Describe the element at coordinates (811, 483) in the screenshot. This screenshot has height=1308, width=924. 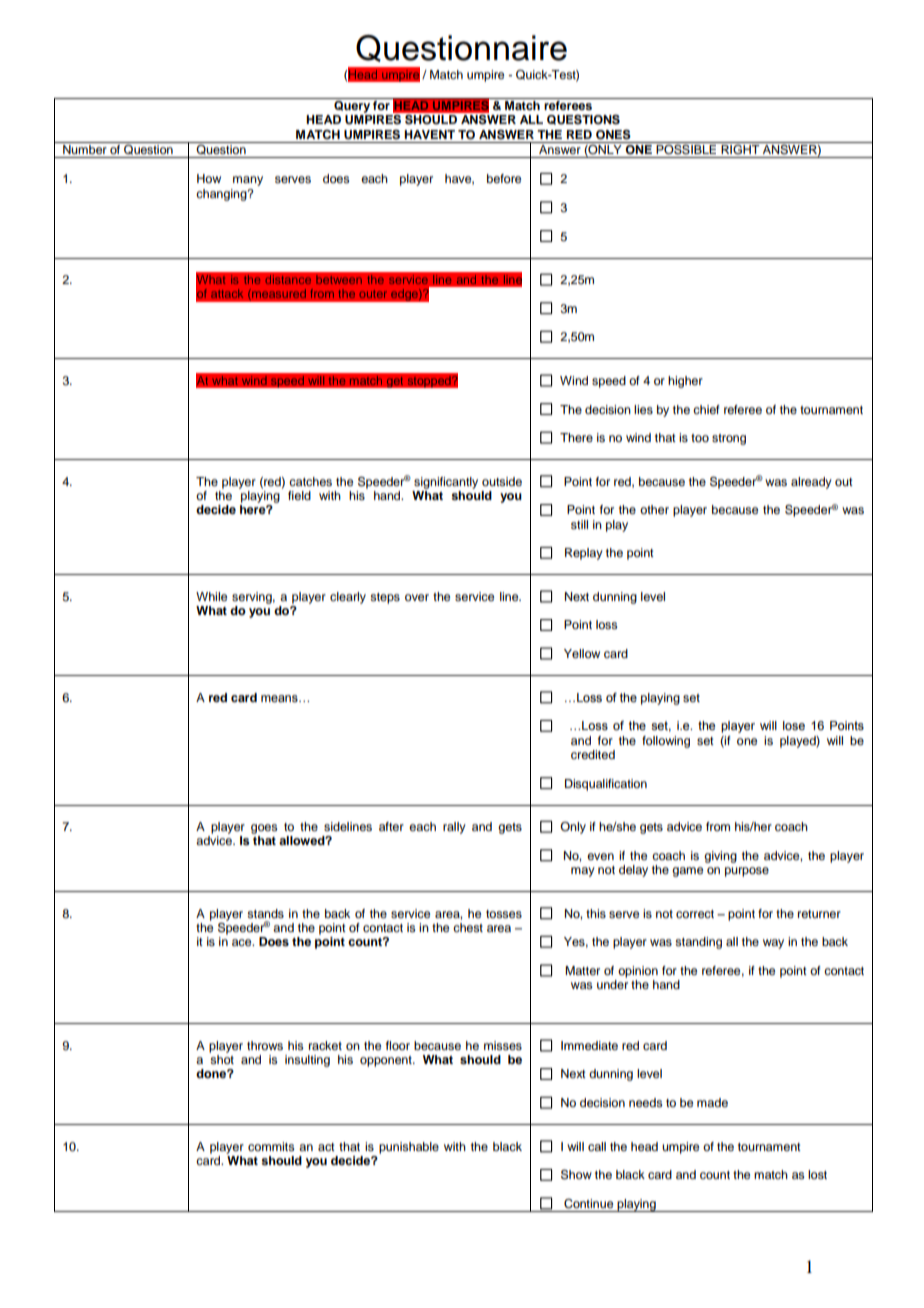
I see `already` at that location.
